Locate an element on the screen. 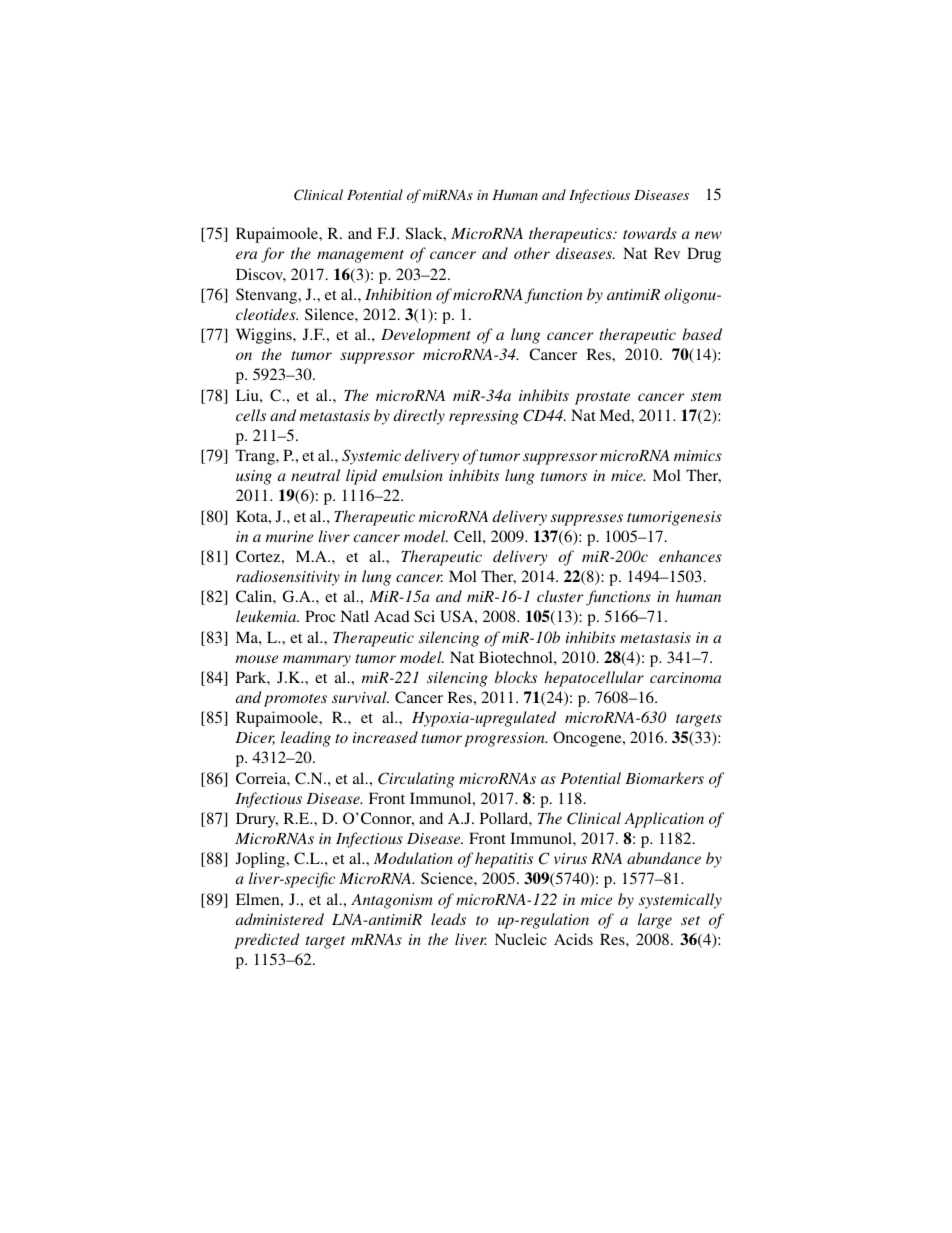 Image resolution: width=952 pixels, height=1233 pixels. enhances is located at coordinates (690, 556).
